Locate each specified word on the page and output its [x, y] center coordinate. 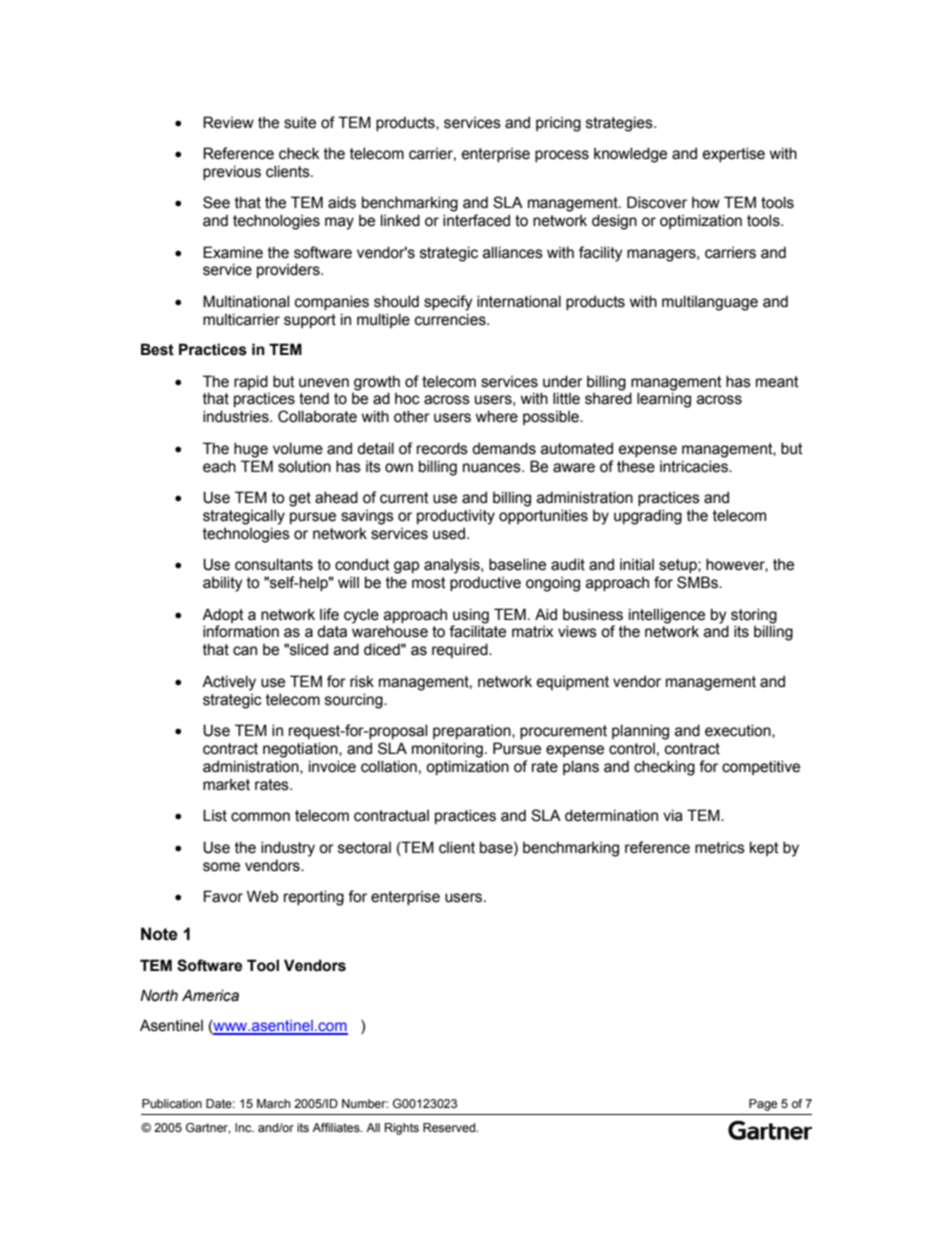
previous [232, 172]
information [241, 631]
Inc [244, 1127]
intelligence [667, 616]
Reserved [450, 1127]
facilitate [477, 631]
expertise [734, 154]
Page [763, 1105]
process [562, 156]
